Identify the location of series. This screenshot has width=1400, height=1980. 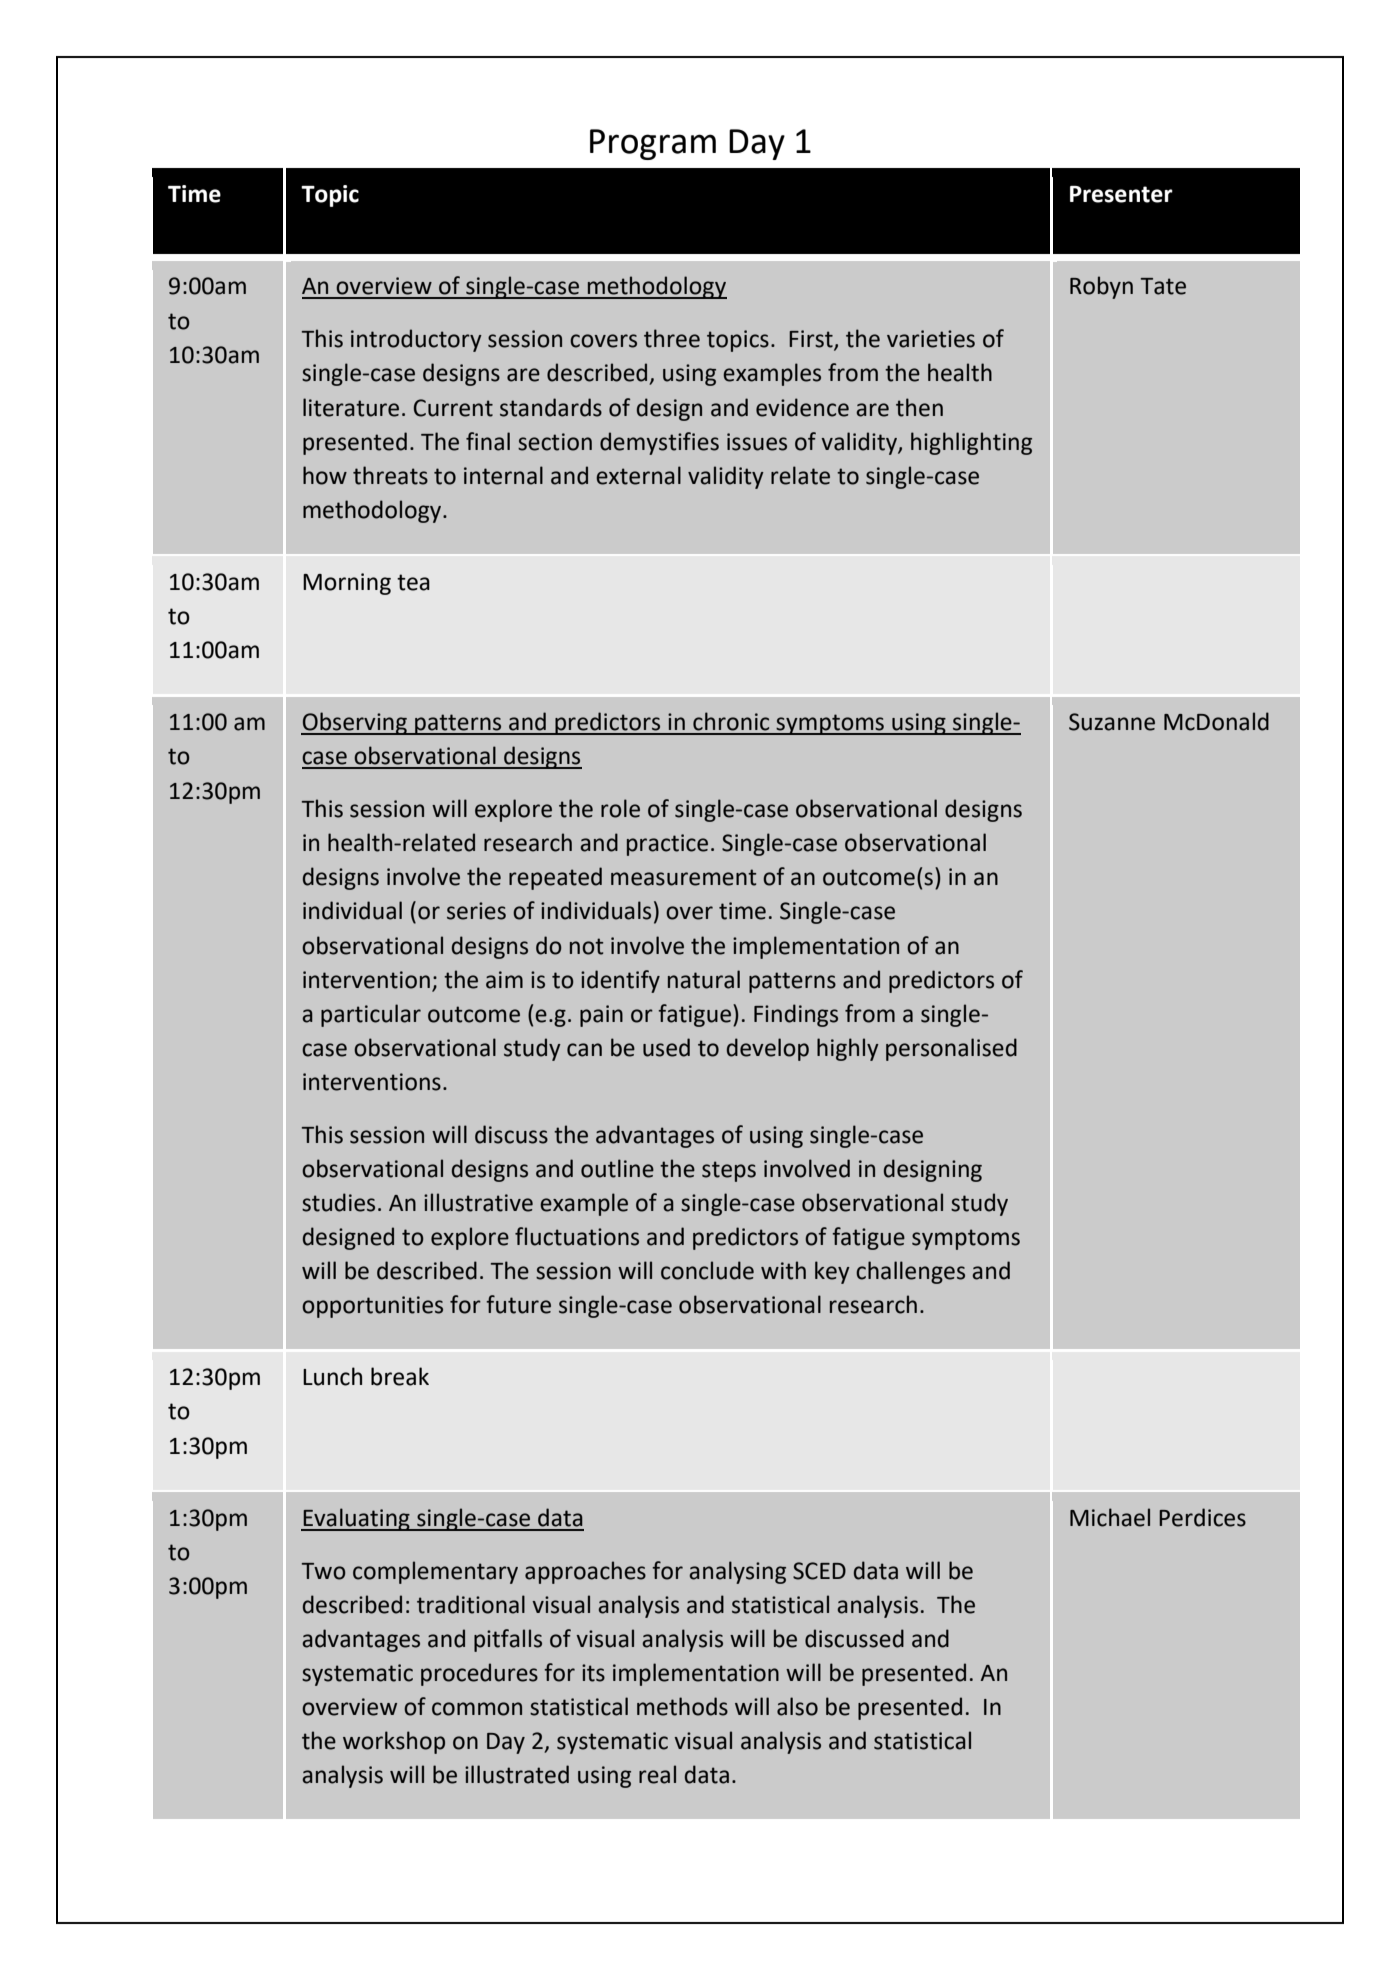
(476, 911).
